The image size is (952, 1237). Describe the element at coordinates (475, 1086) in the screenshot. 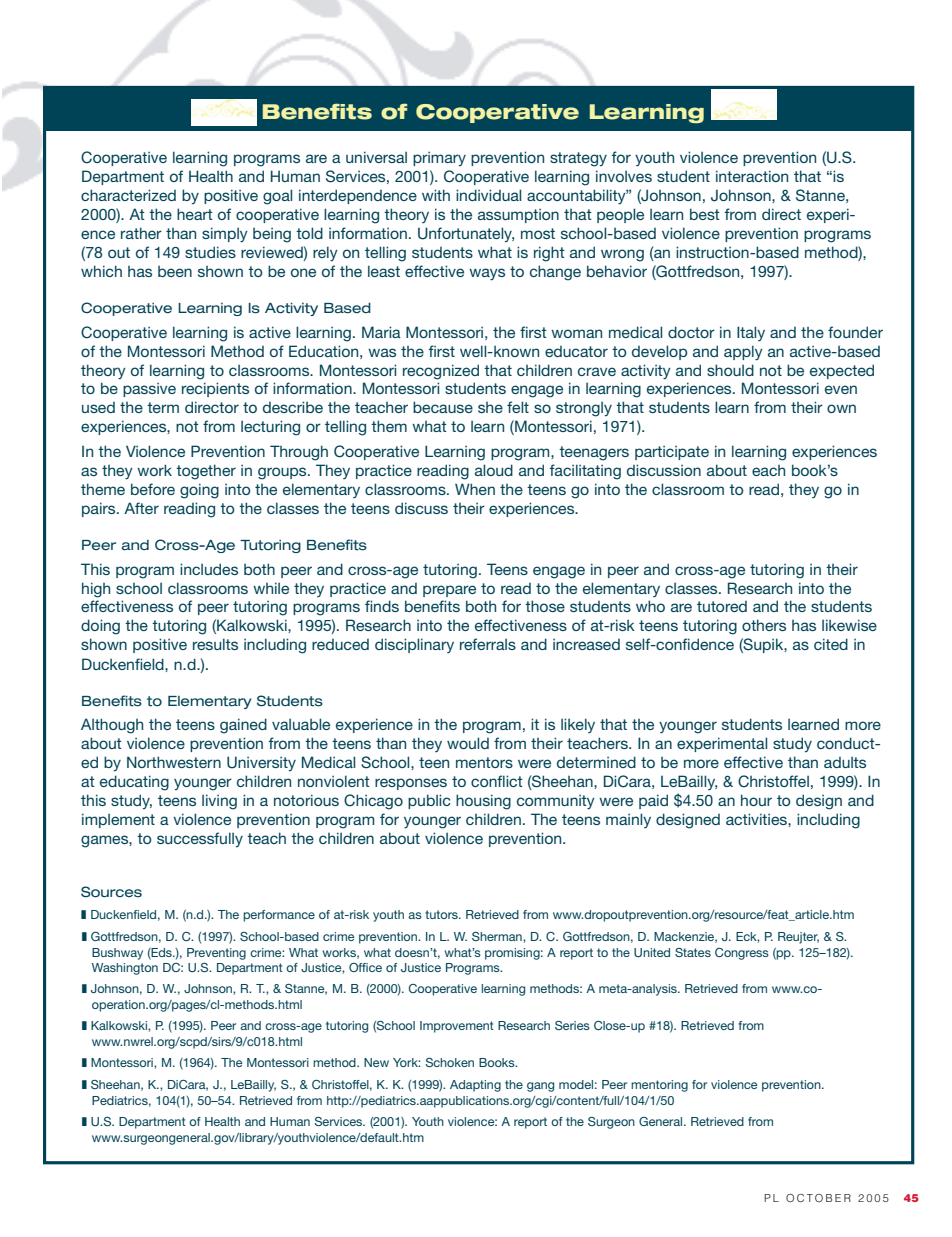

I see `Adapting` at that location.
